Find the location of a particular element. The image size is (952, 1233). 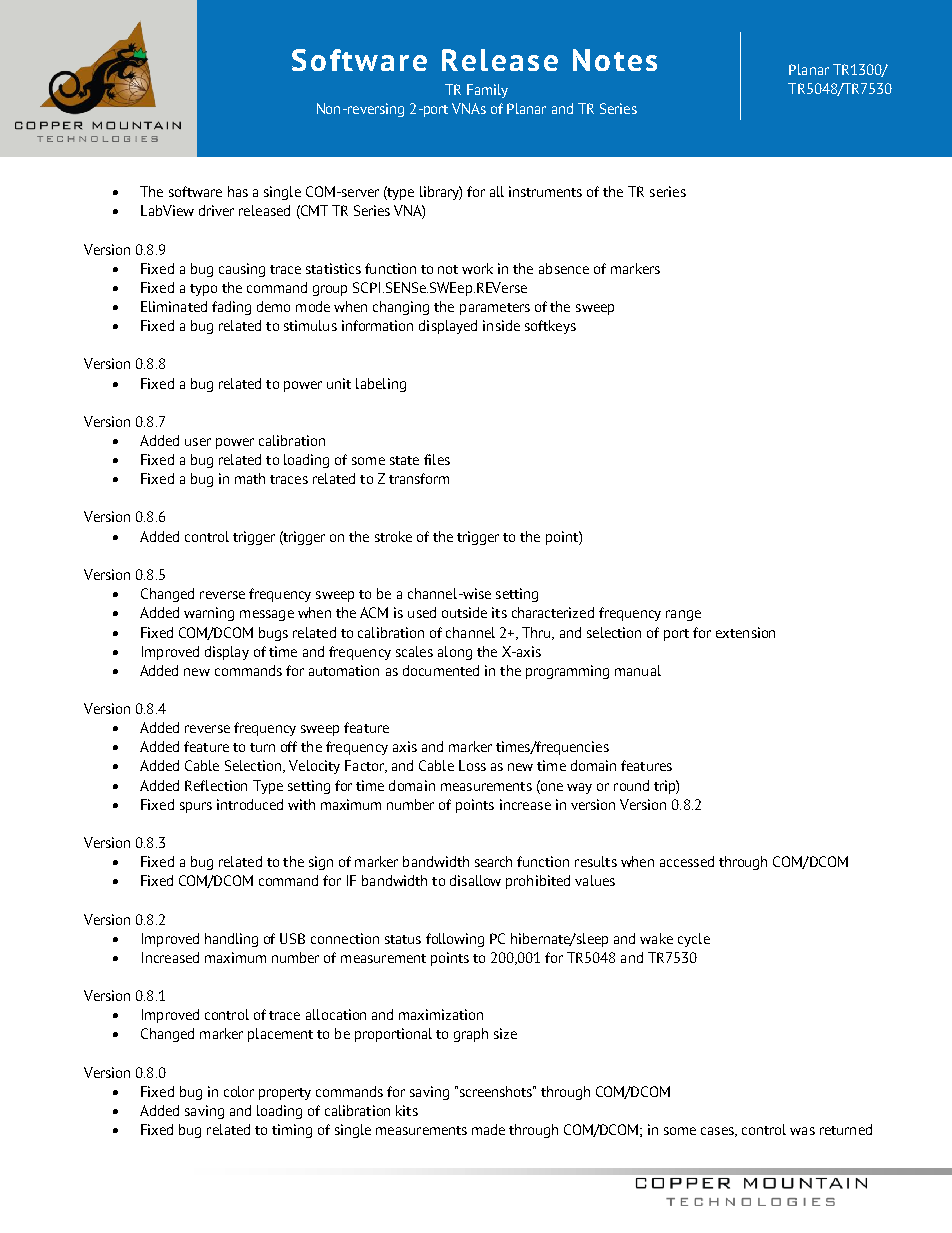

message is located at coordinates (267, 615).
